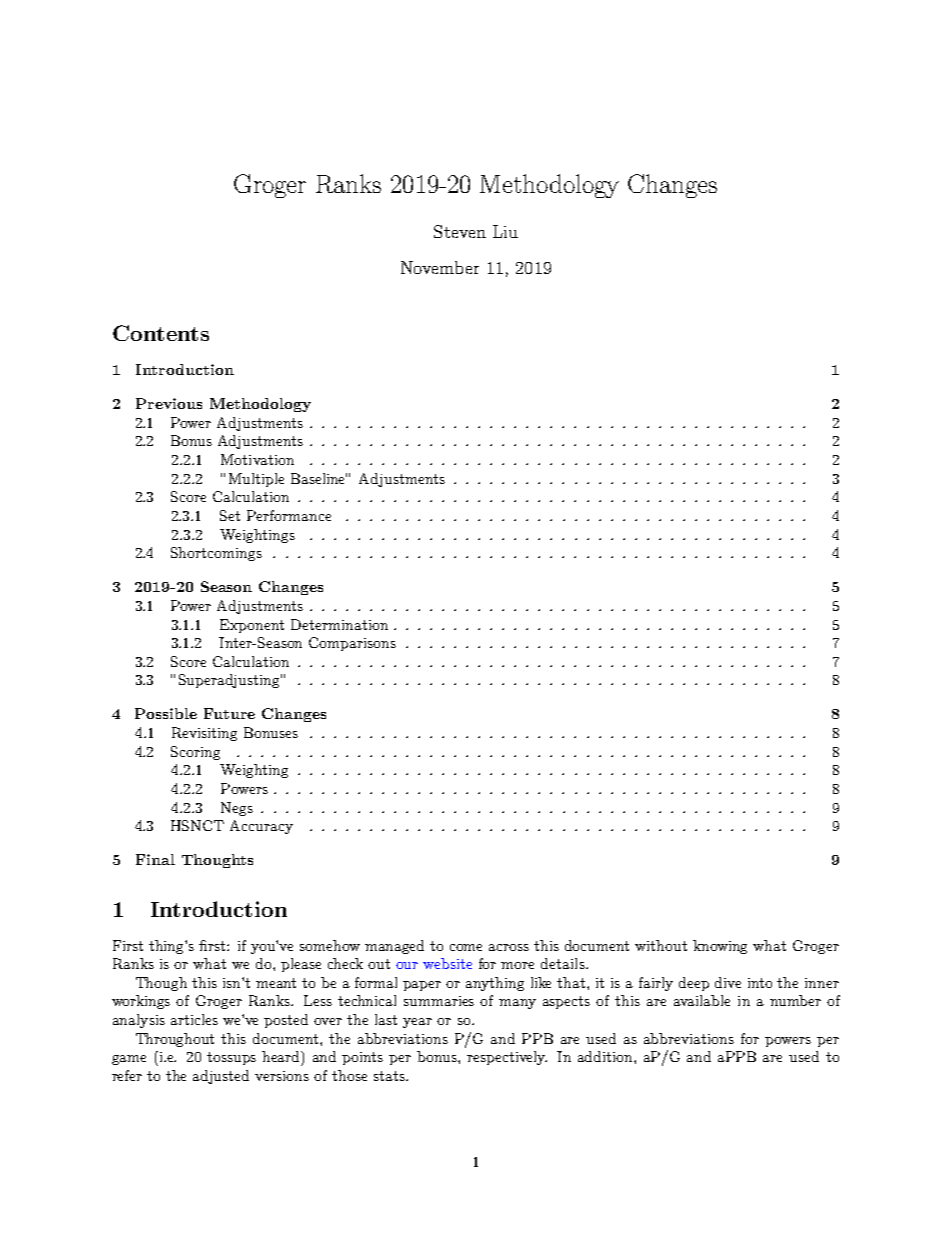 The height and width of the screenshot is (1233, 952). Describe the element at coordinates (339, 624) in the screenshot. I see `Determination` at that location.
